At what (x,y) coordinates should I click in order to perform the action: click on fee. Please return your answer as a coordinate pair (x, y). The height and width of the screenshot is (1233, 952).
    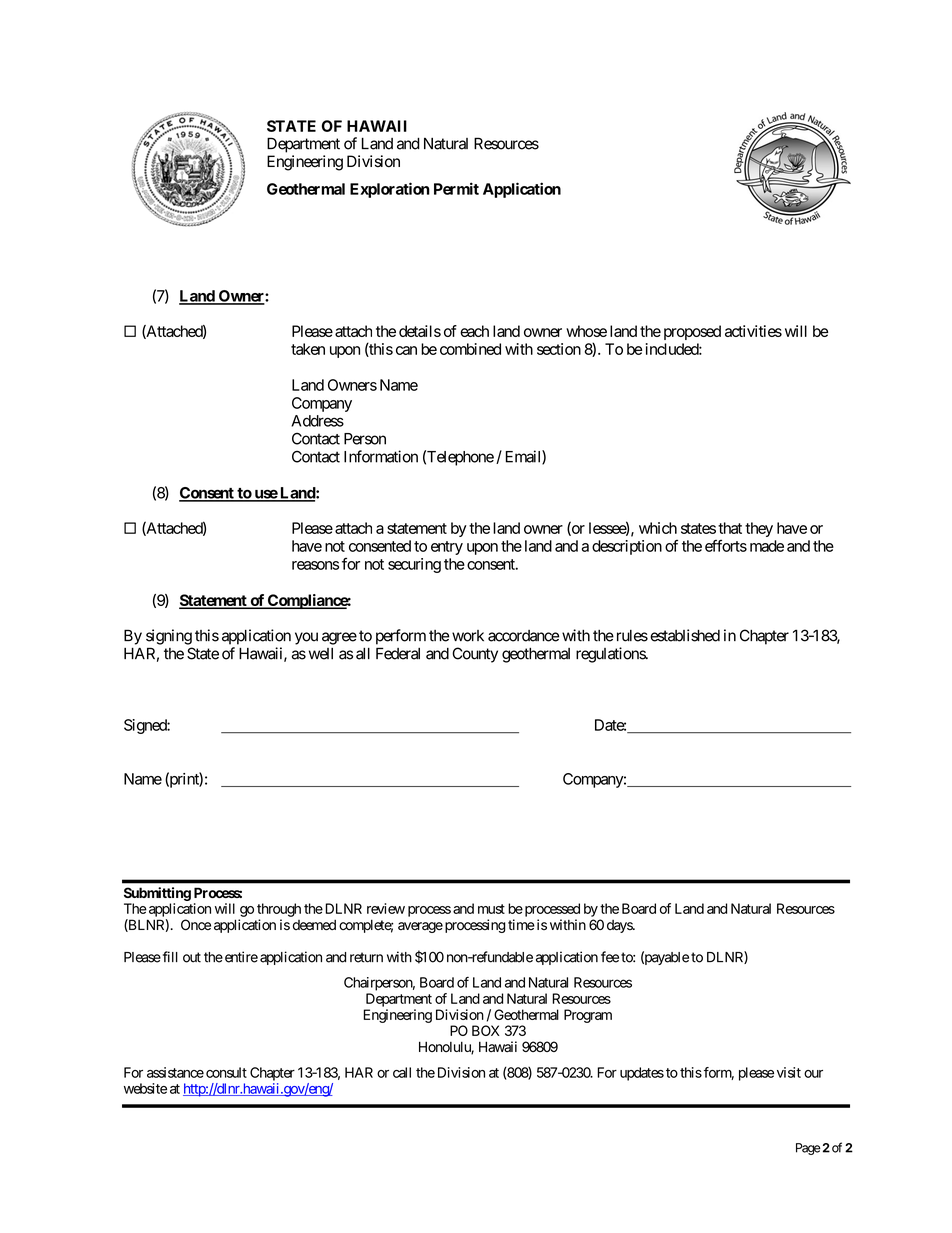
    Looking at the image, I should click on (610, 957).
